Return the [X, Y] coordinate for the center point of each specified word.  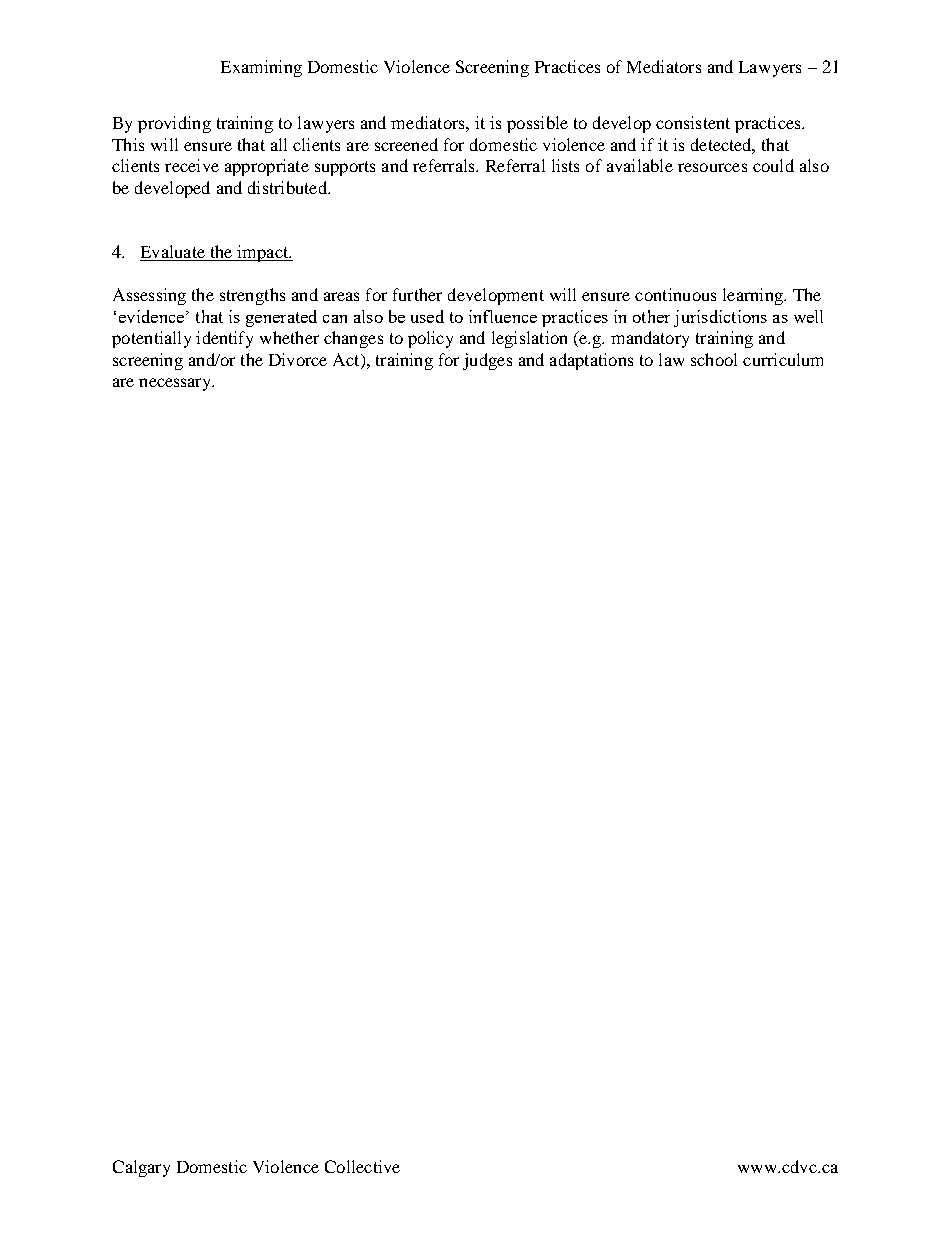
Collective [362, 1166]
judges [487, 361]
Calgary [141, 1168]
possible [537, 124]
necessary [176, 384]
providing [174, 124]
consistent [693, 122]
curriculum [783, 359]
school [714, 359]
